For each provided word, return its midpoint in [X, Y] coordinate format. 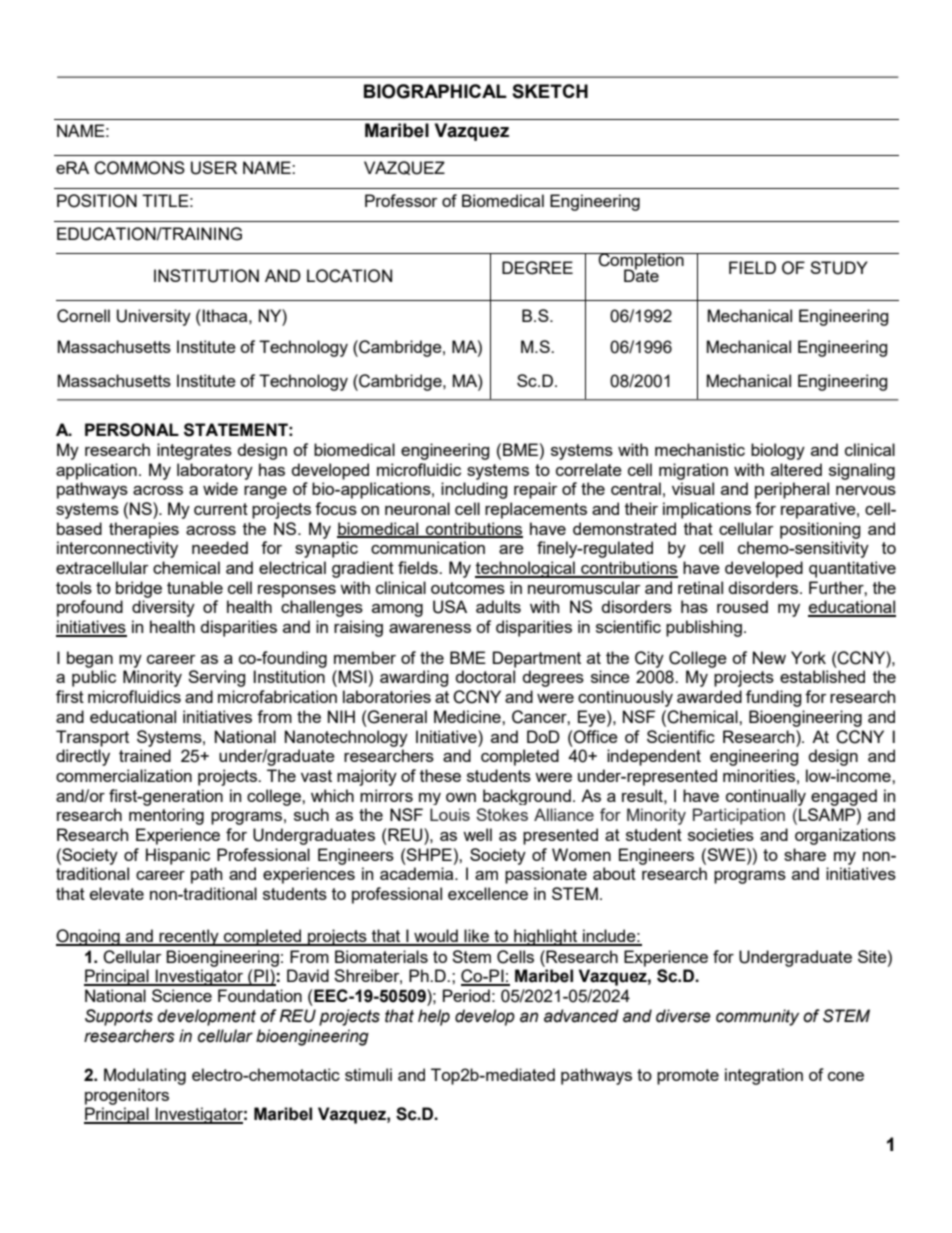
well [477, 834]
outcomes [468, 588]
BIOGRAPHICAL [435, 91]
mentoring [166, 816]
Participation [739, 816]
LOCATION [349, 276]
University [154, 317]
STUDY [839, 268]
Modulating [145, 1076]
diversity [163, 608]
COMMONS [139, 168]
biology [778, 451]
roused [742, 606]
